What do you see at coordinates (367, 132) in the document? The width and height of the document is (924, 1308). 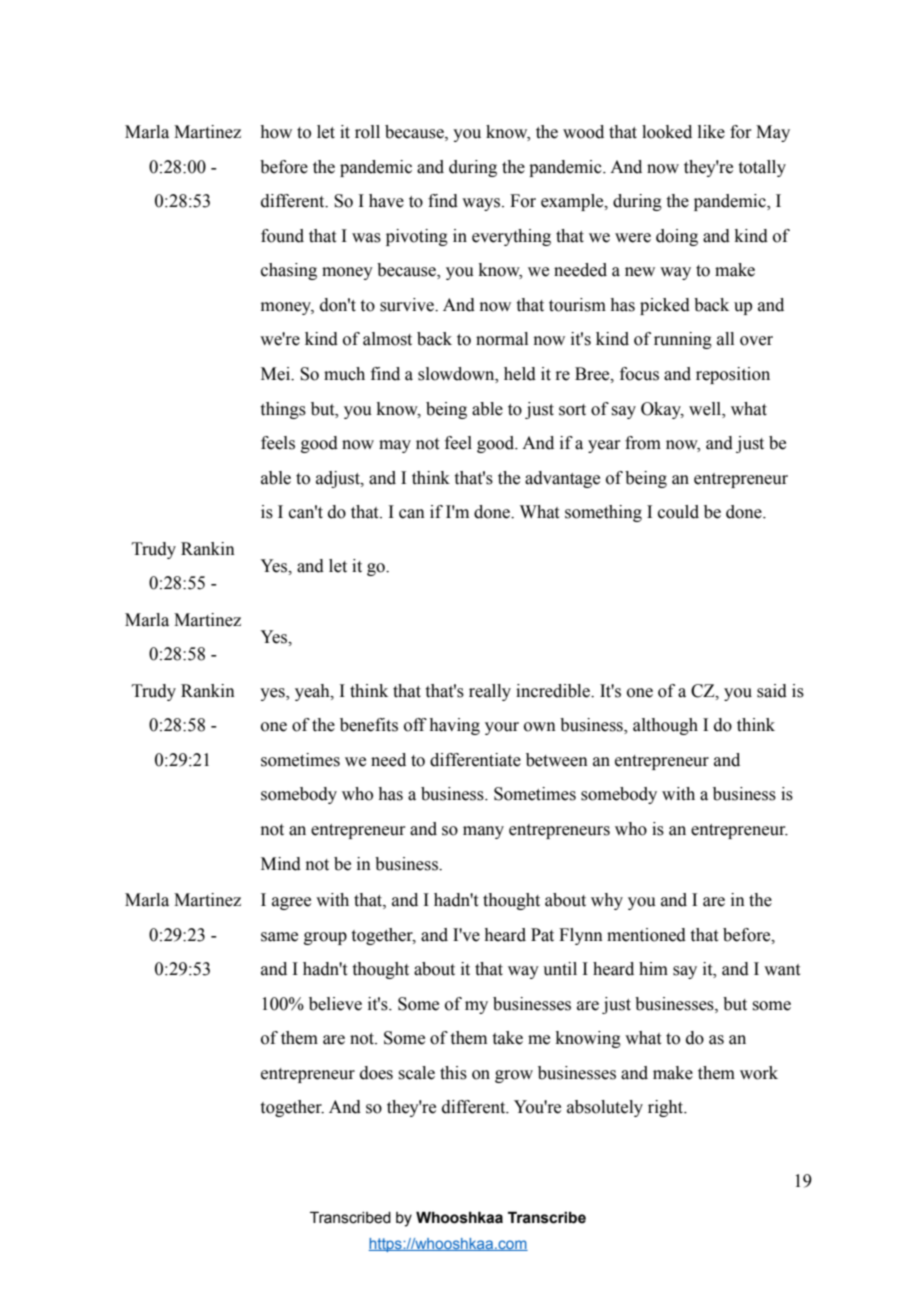 I see `roll` at bounding box center [367, 132].
